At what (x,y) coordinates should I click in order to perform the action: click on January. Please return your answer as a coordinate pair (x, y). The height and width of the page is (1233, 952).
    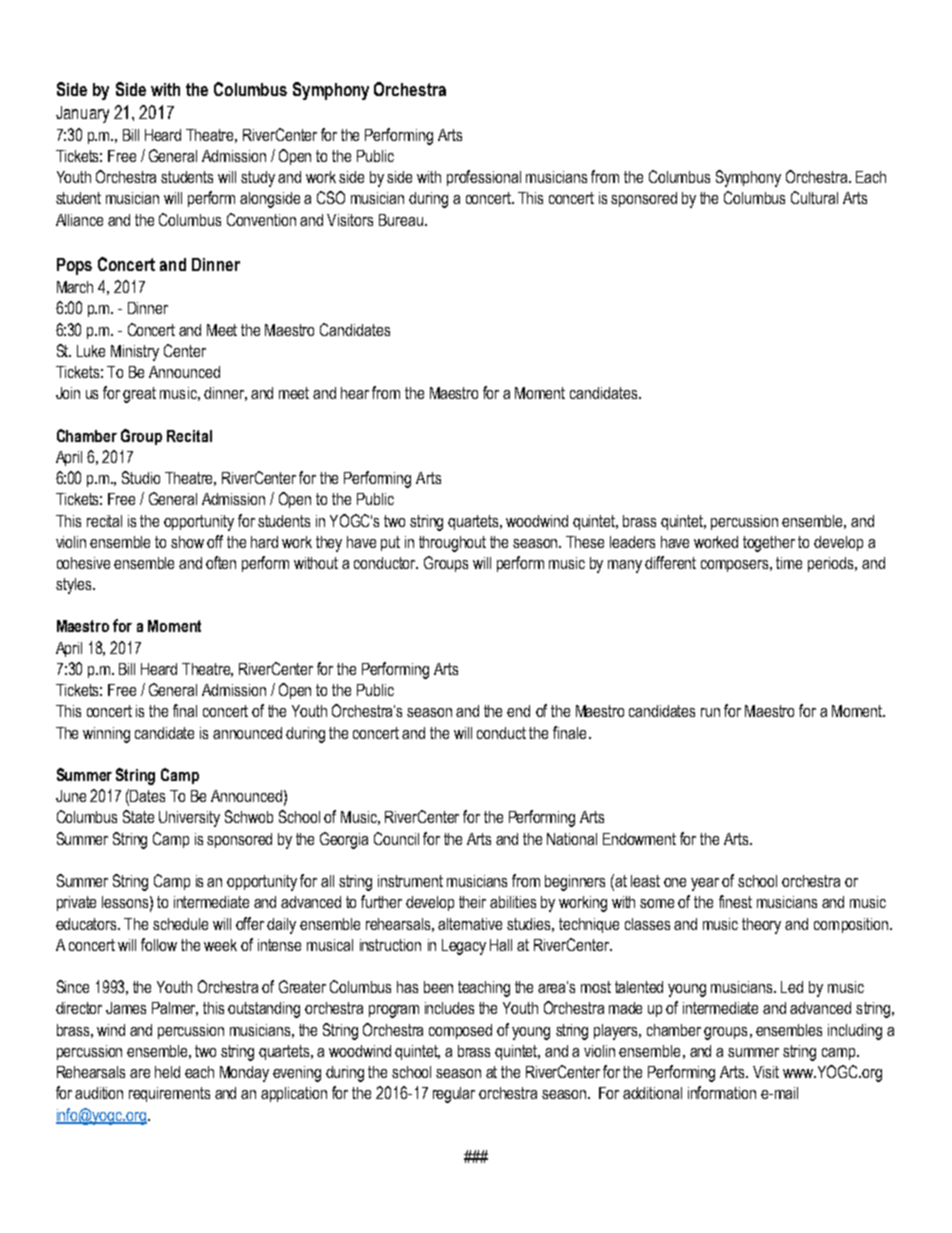
    Looking at the image, I should click on (82, 114).
